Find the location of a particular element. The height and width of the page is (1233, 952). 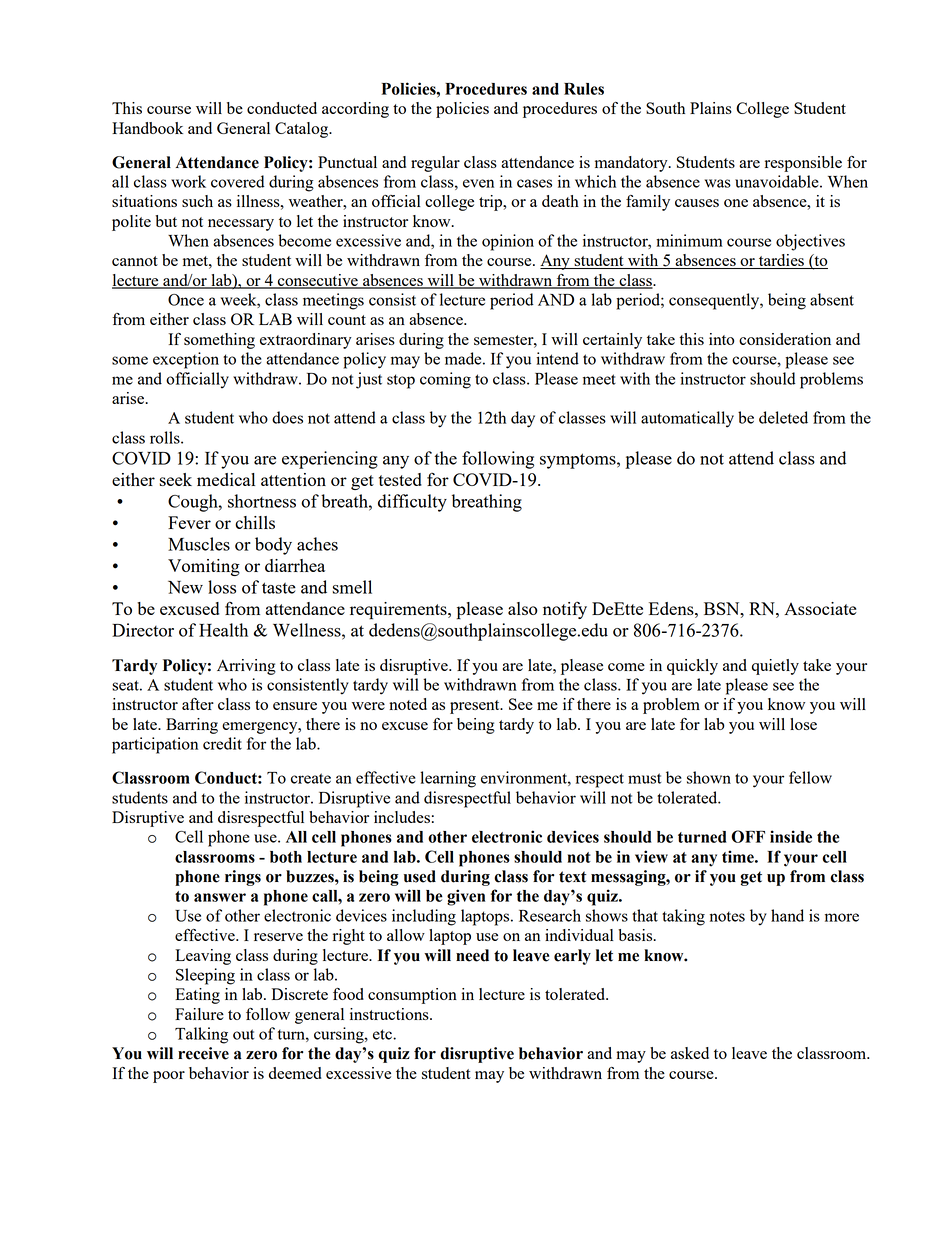

Catalog is located at coordinates (303, 130).
